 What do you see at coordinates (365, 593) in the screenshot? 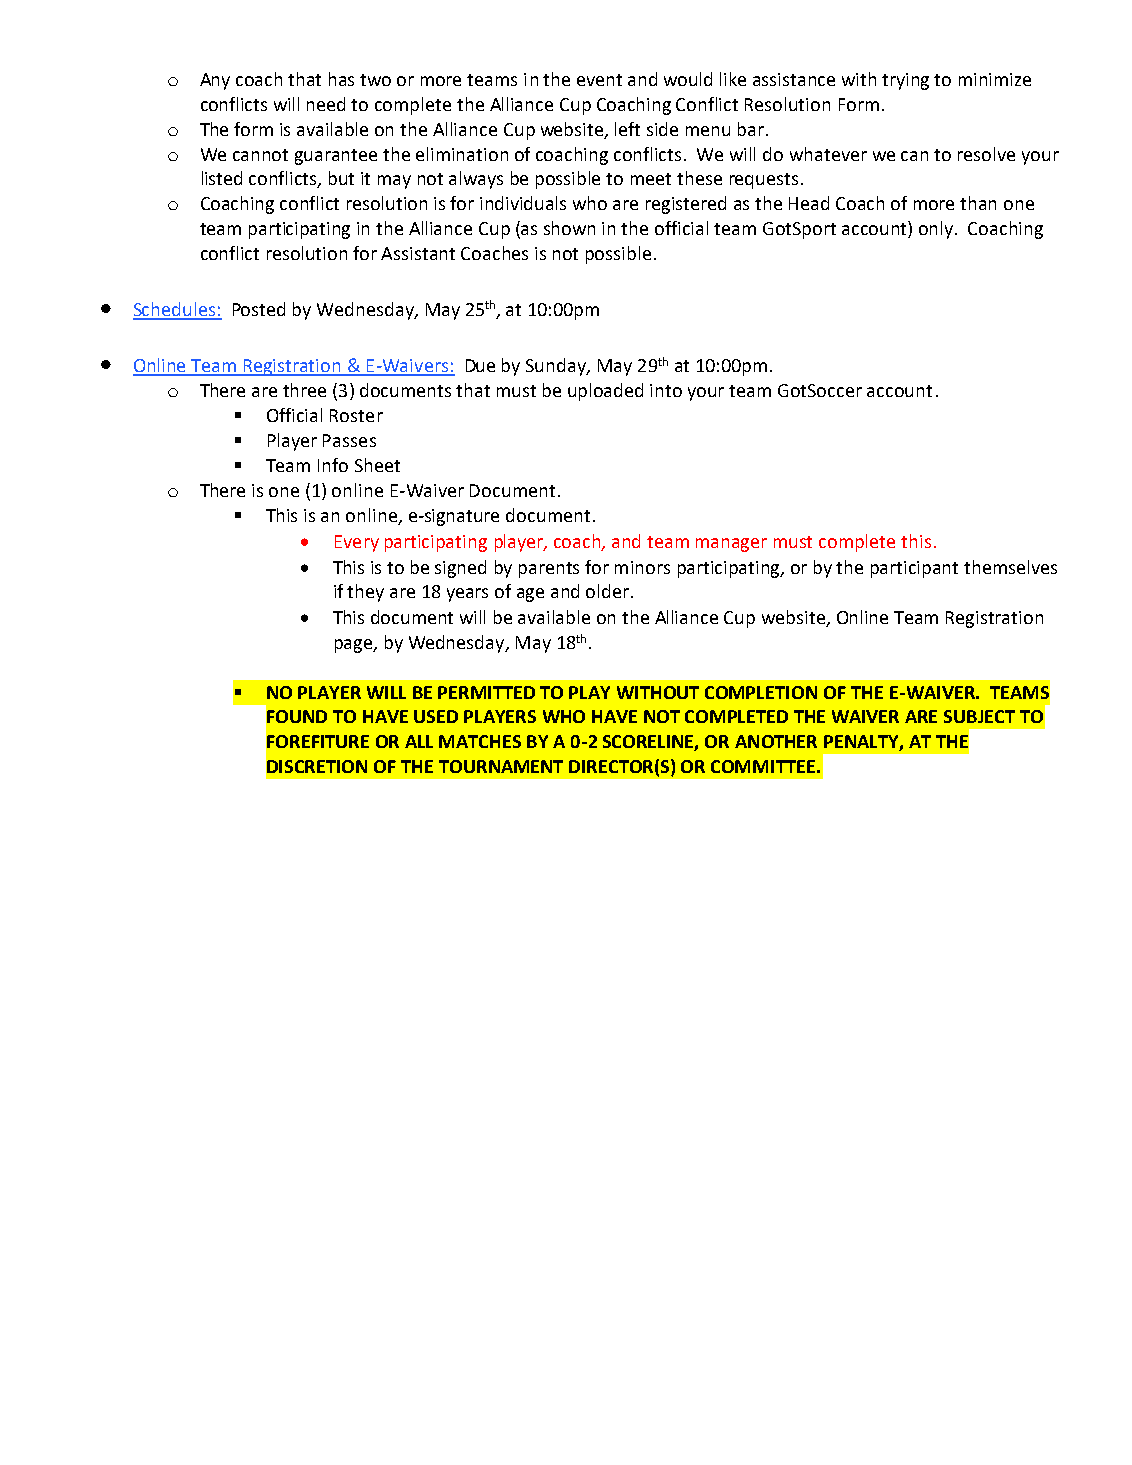
I see `they` at bounding box center [365, 593].
